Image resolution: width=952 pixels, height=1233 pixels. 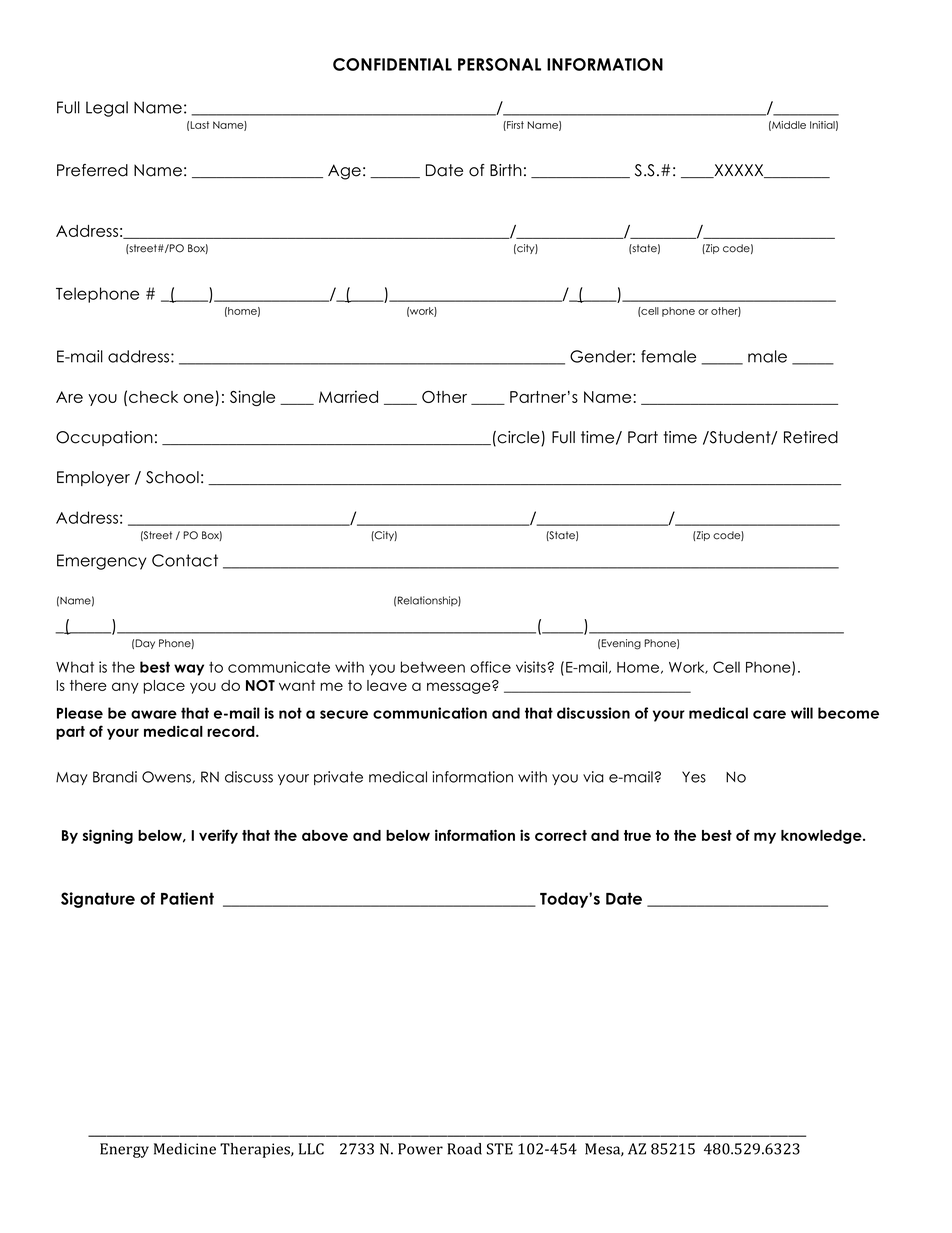 What do you see at coordinates (811, 437) in the screenshot?
I see `Retired` at bounding box center [811, 437].
